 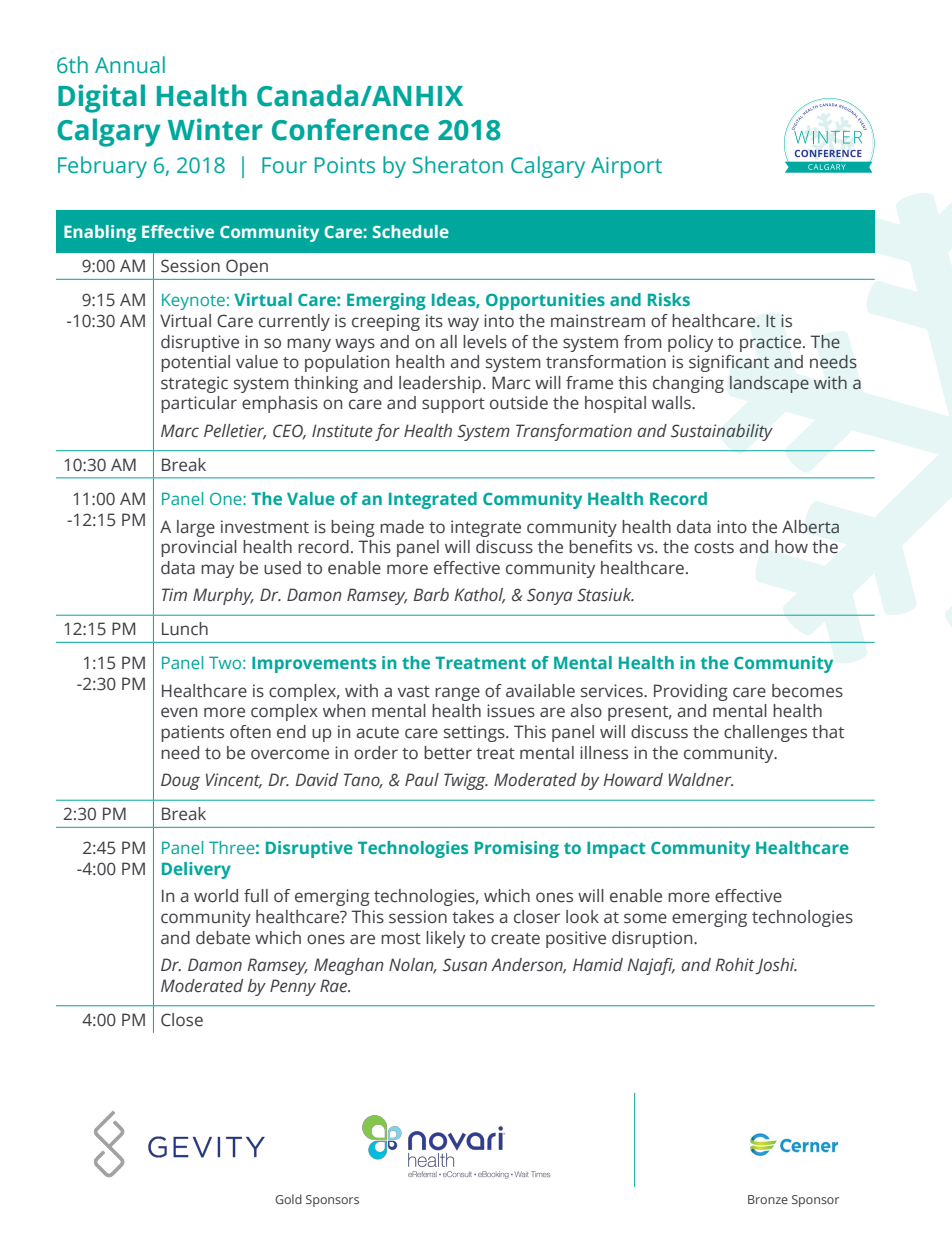 I want to click on support, so click(x=453, y=405).
